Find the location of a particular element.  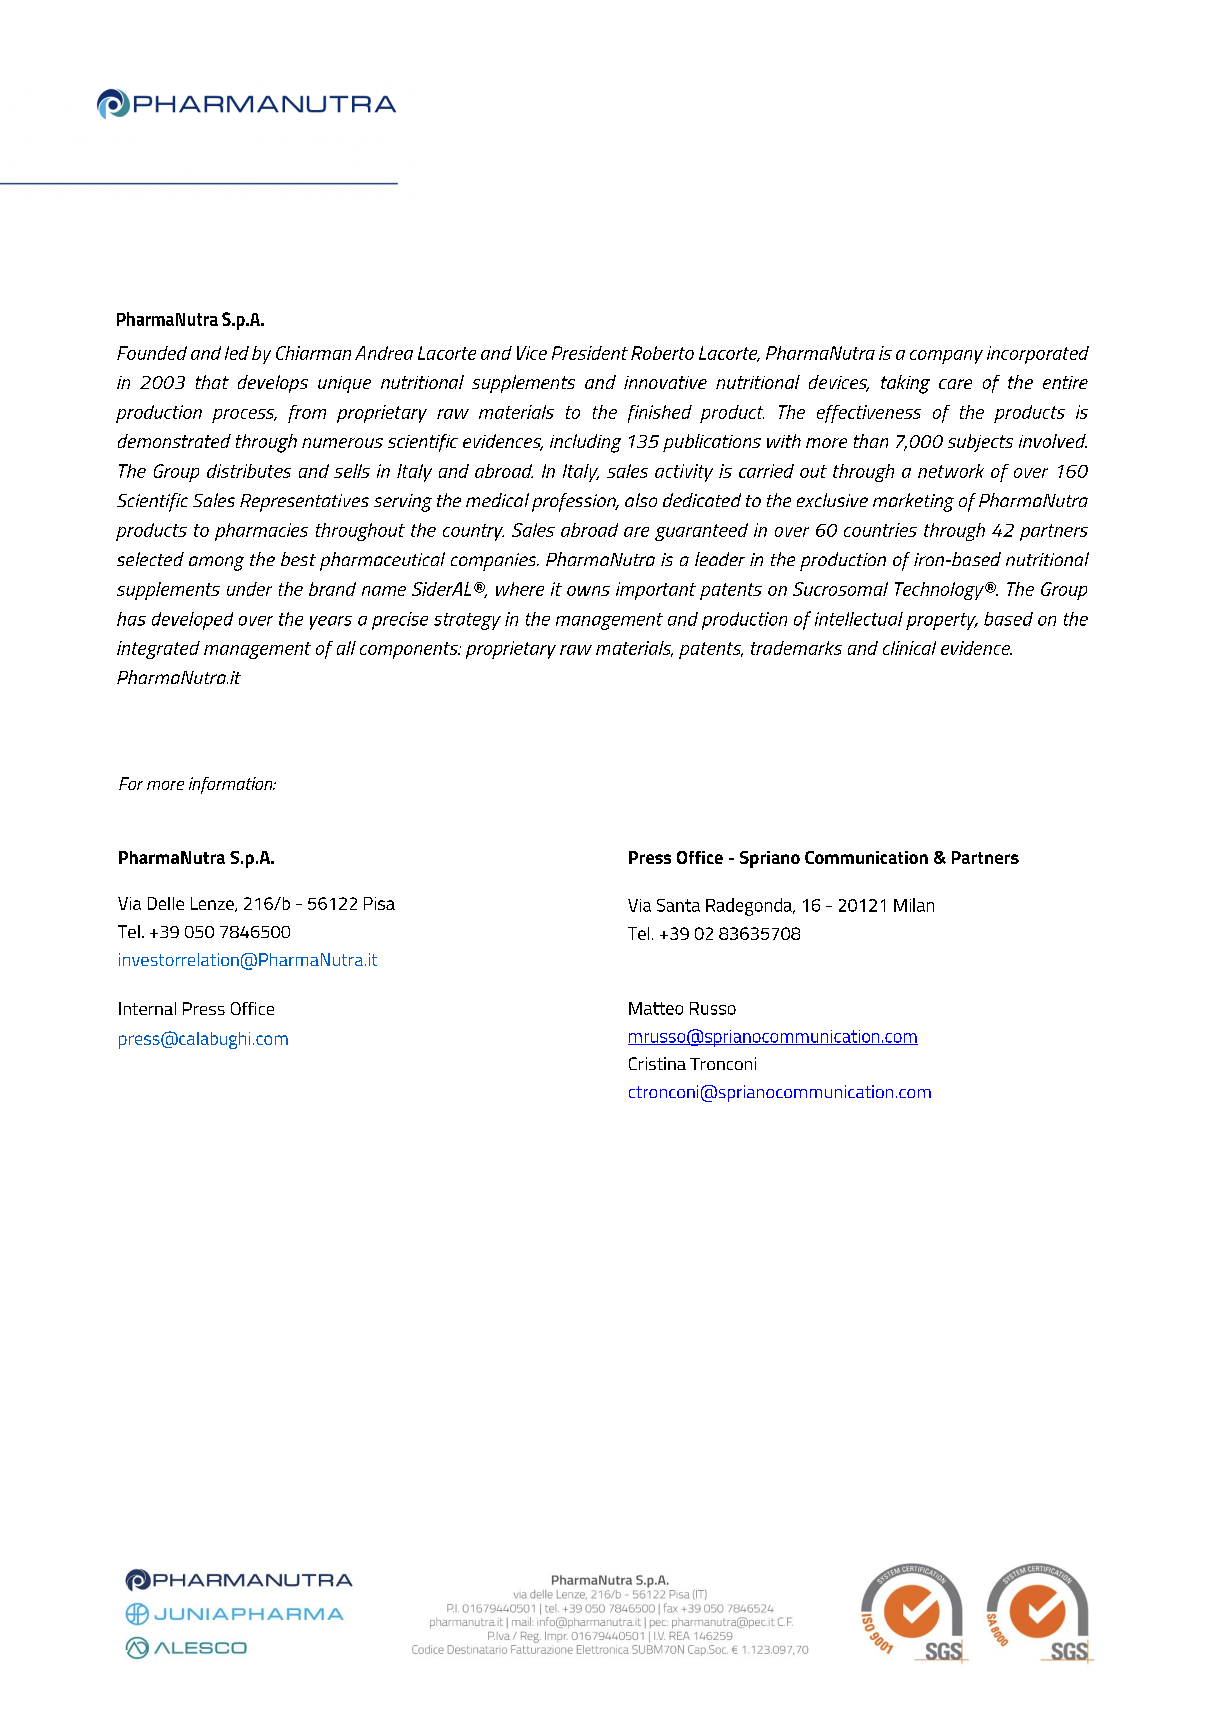

clinical is located at coordinates (909, 648).
